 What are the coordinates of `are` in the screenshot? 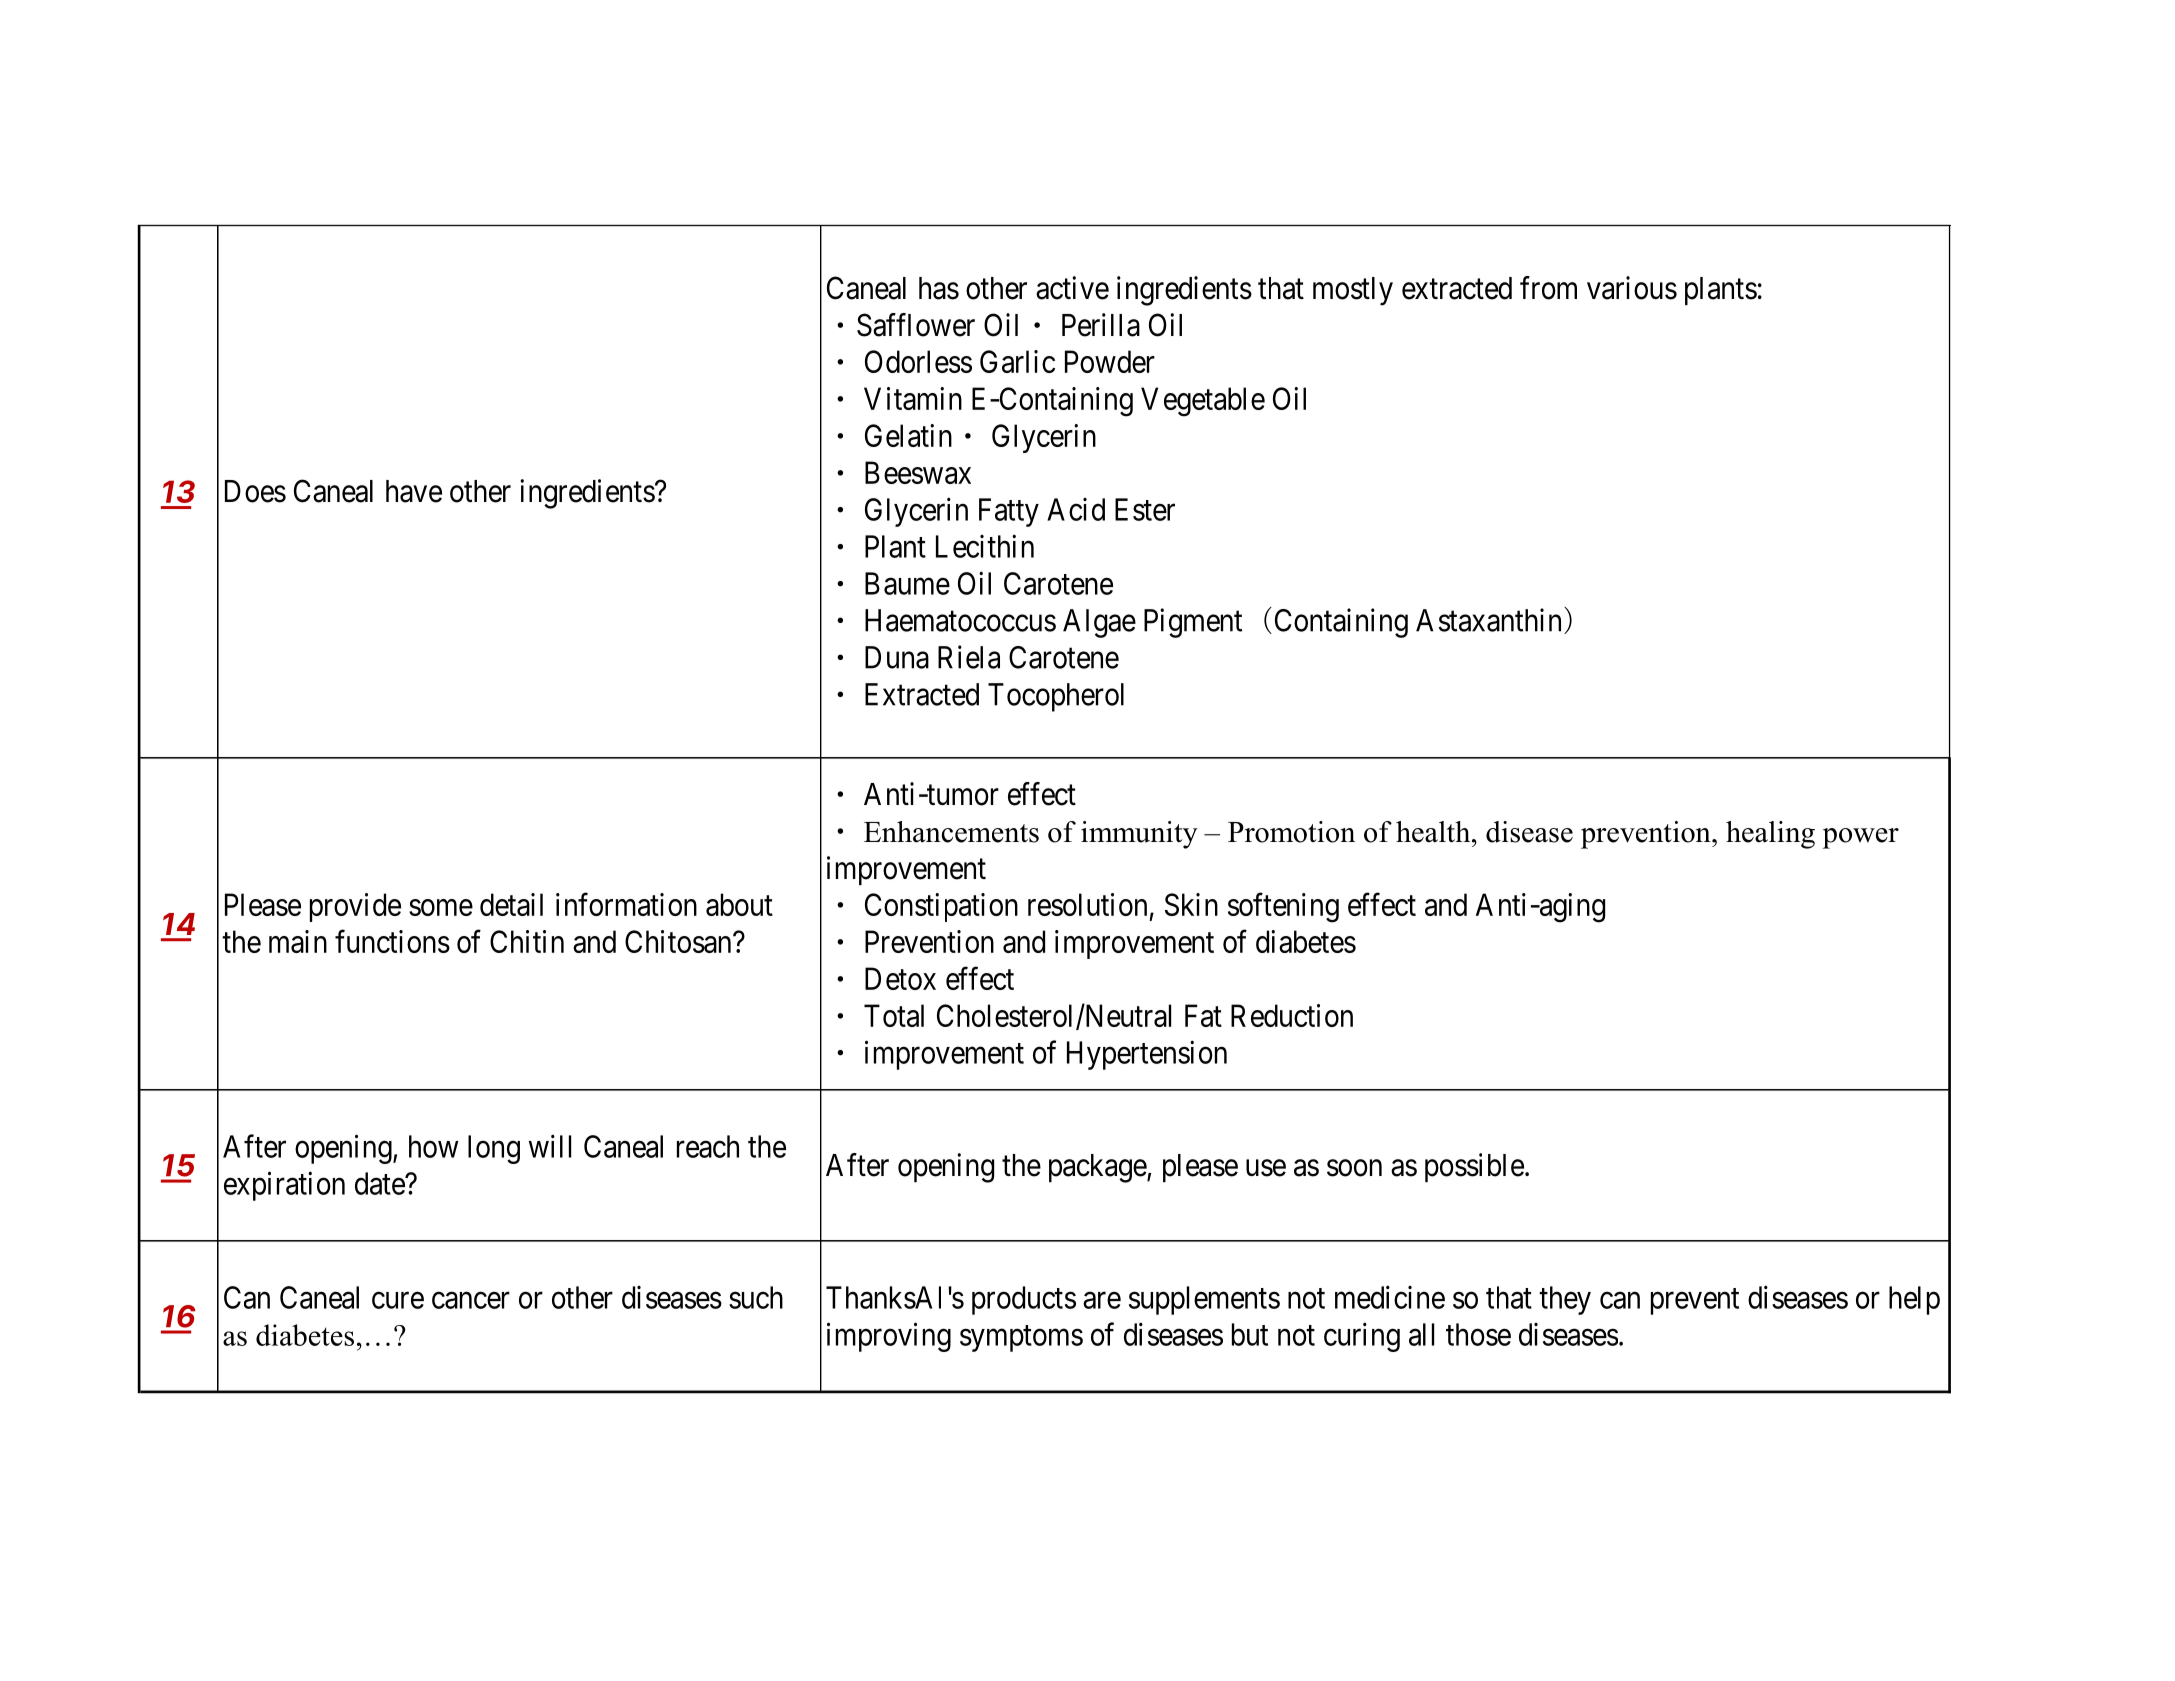 It's located at (1102, 1300).
